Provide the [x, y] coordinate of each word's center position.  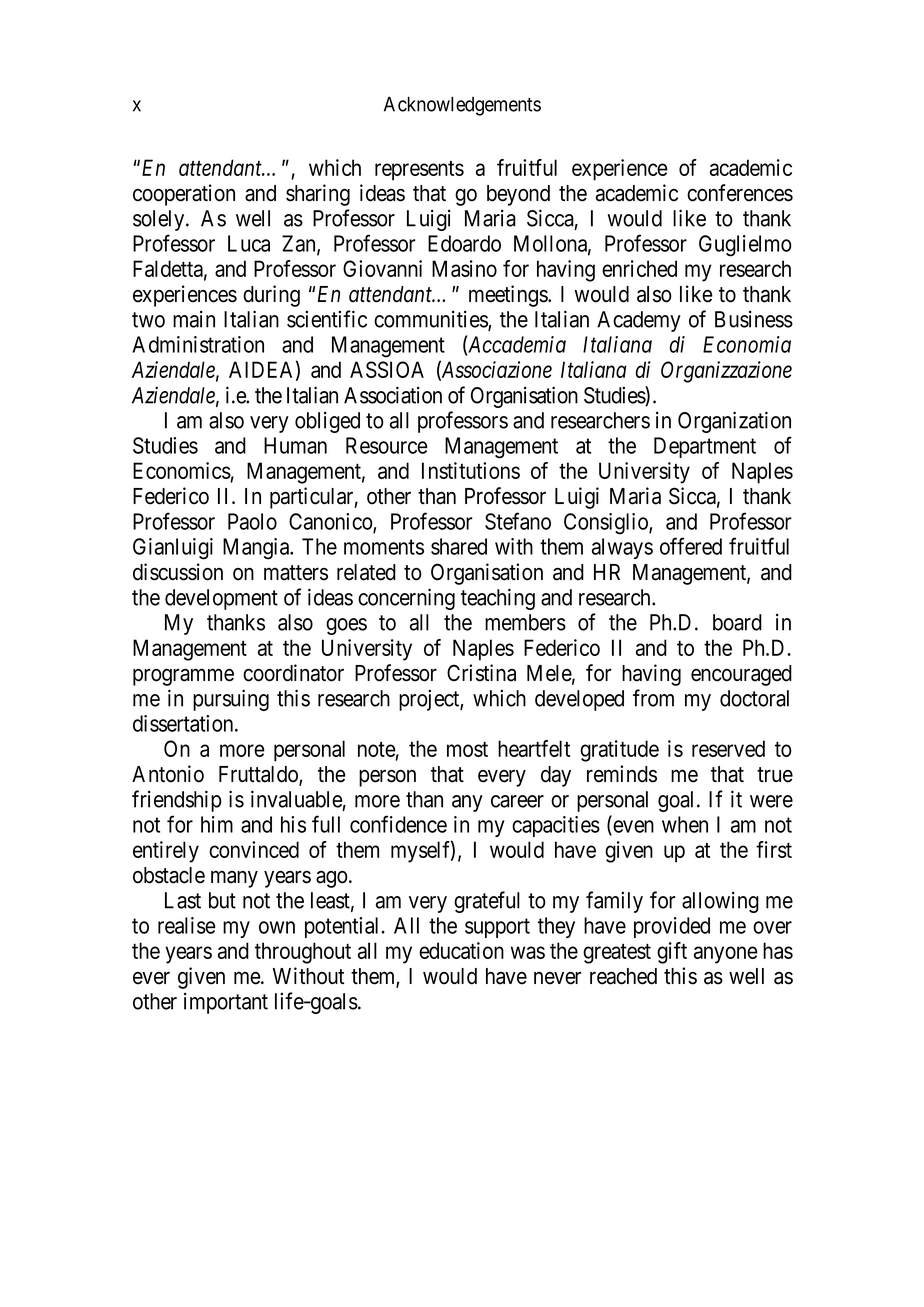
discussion [178, 572]
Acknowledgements [462, 106]
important [226, 1003]
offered [691, 546]
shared [459, 546]
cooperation [184, 195]
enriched [639, 268]
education [461, 950]
